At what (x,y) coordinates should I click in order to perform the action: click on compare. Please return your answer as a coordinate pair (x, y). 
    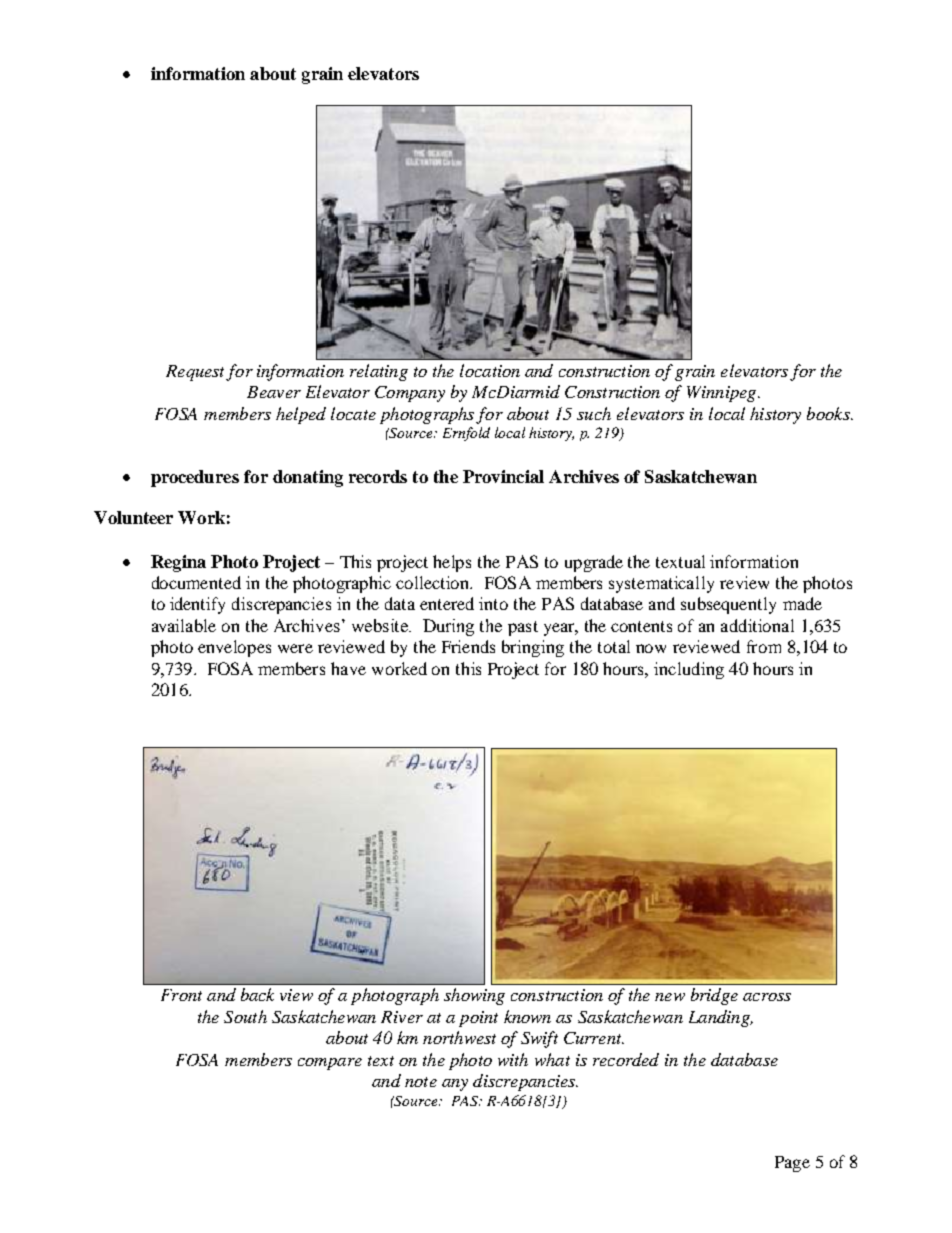
    Looking at the image, I should click on (330, 1064).
